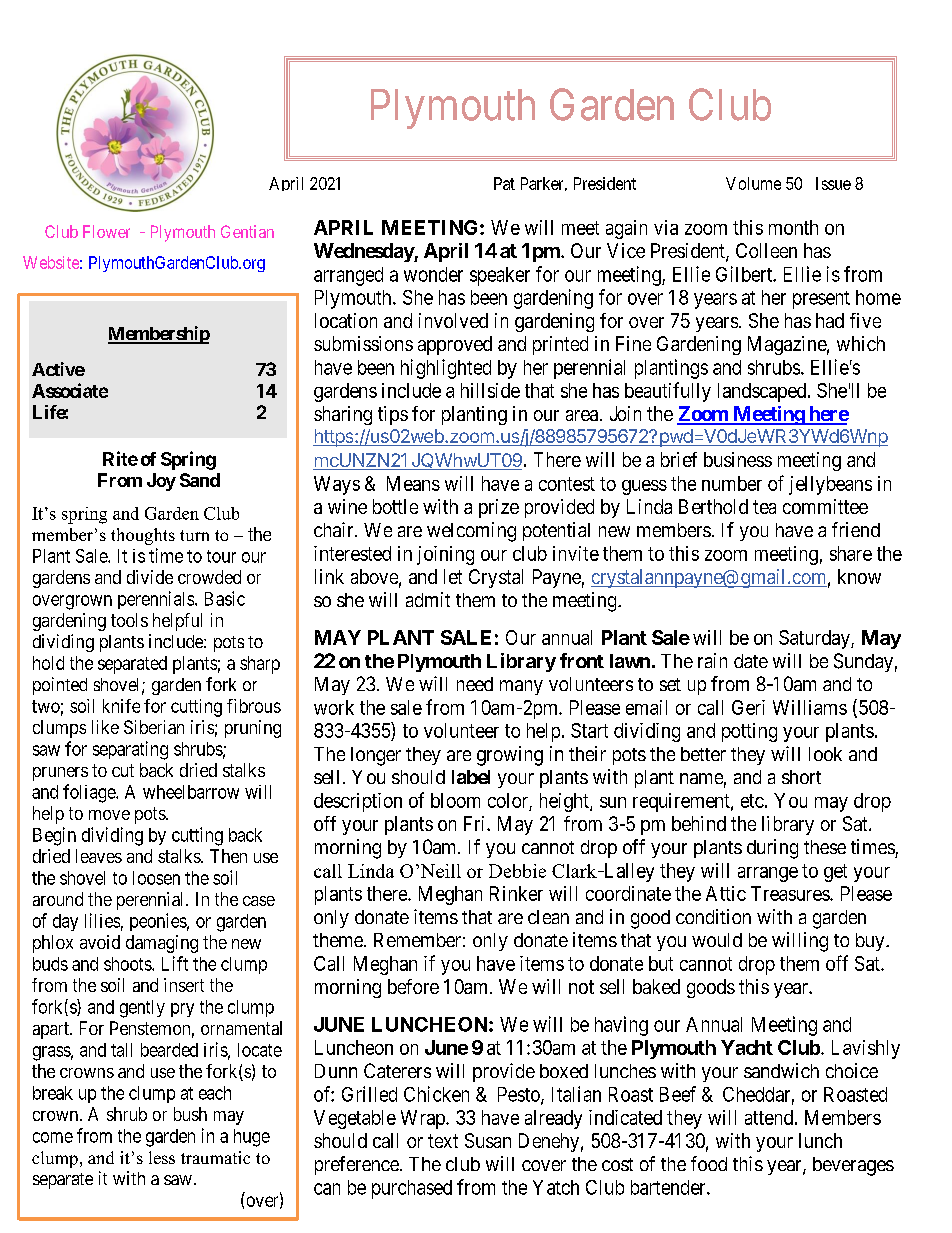 This page has height=1233, width=952. I want to click on short, so click(801, 777).
